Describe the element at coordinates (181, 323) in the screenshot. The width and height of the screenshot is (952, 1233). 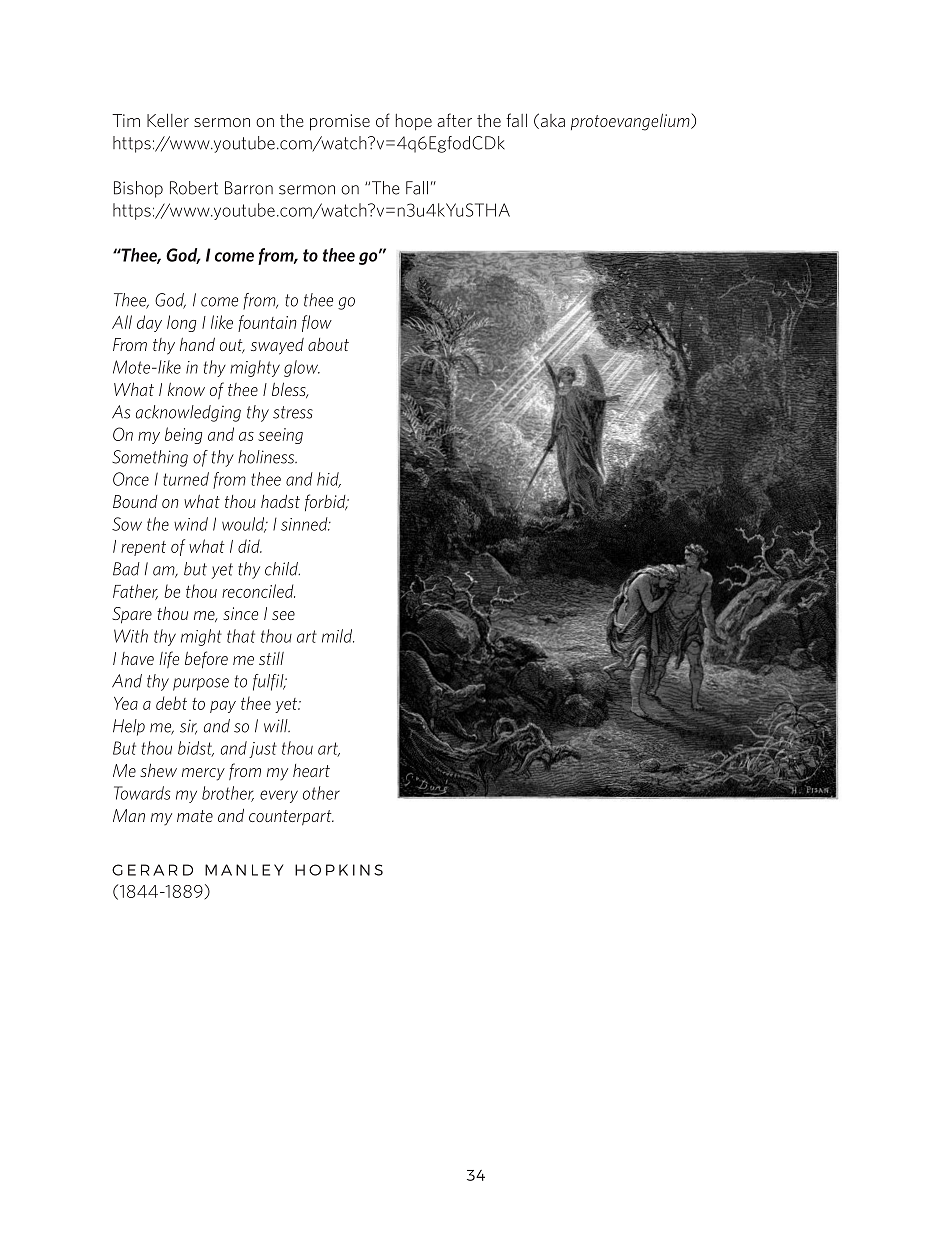
I see `long` at that location.
